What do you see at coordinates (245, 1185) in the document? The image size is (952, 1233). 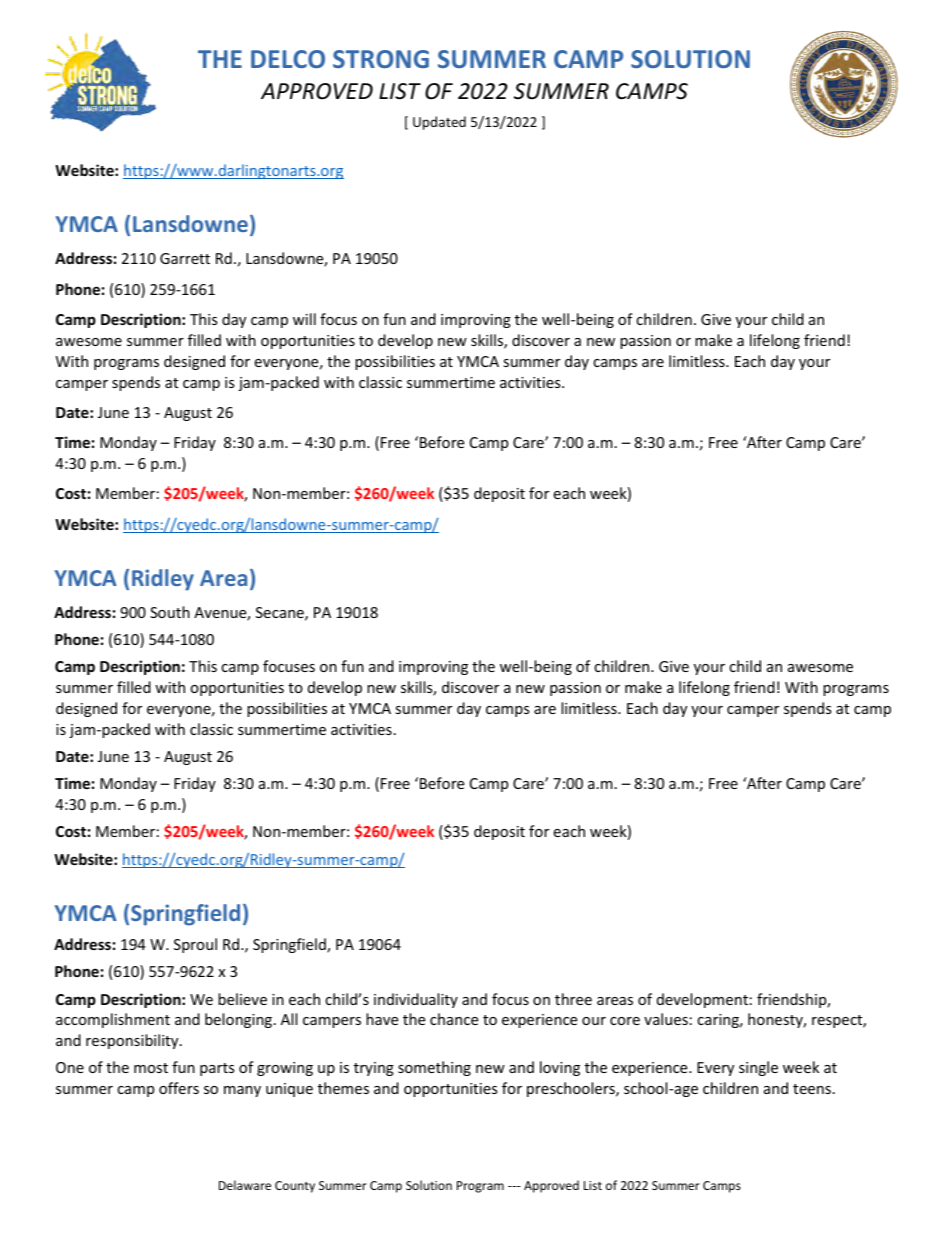 I see `Delaware` at bounding box center [245, 1185].
